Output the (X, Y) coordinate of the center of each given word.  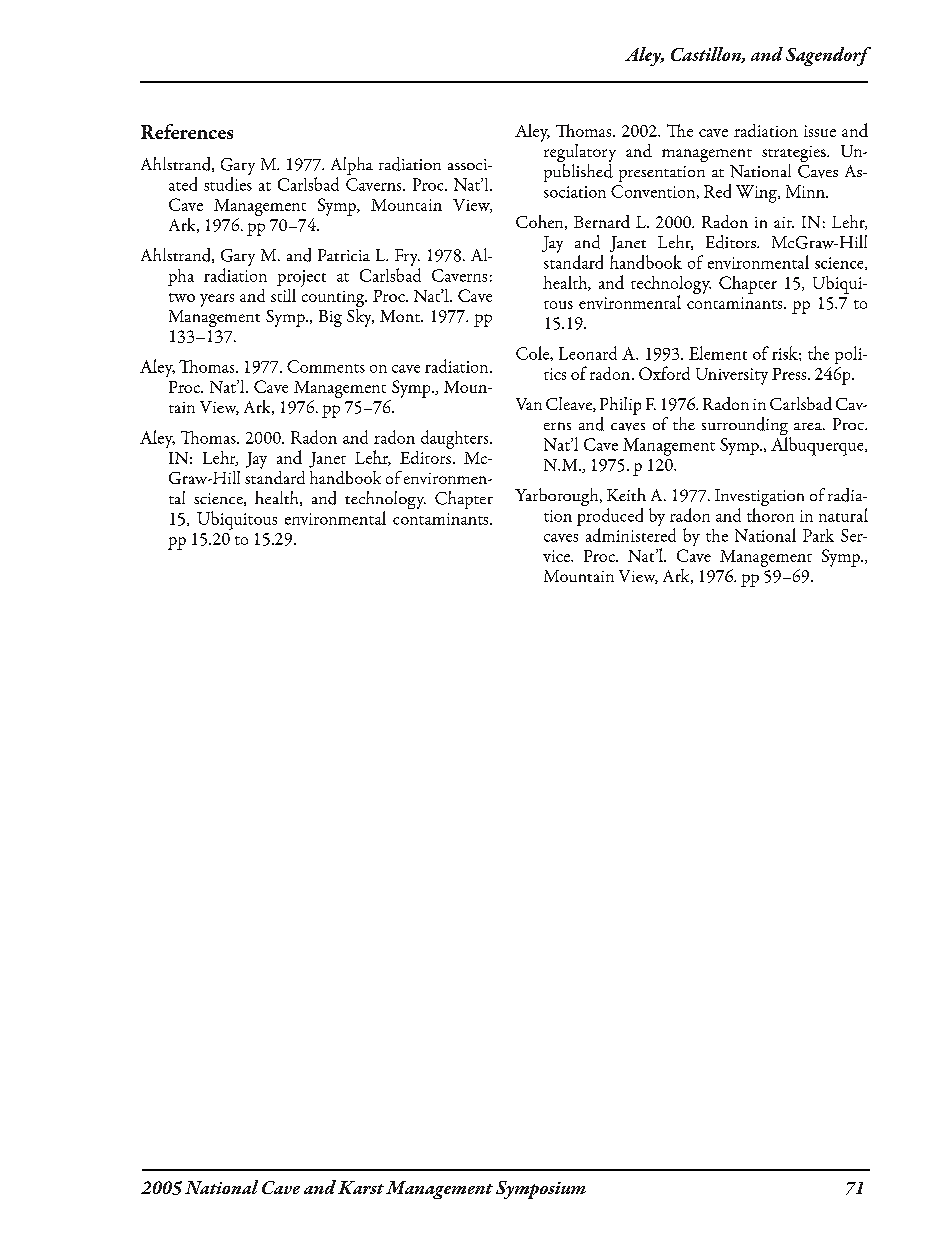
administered (631, 535)
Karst (361, 1187)
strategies (795, 155)
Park (818, 535)
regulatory (578, 153)
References (187, 131)
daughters (456, 439)
